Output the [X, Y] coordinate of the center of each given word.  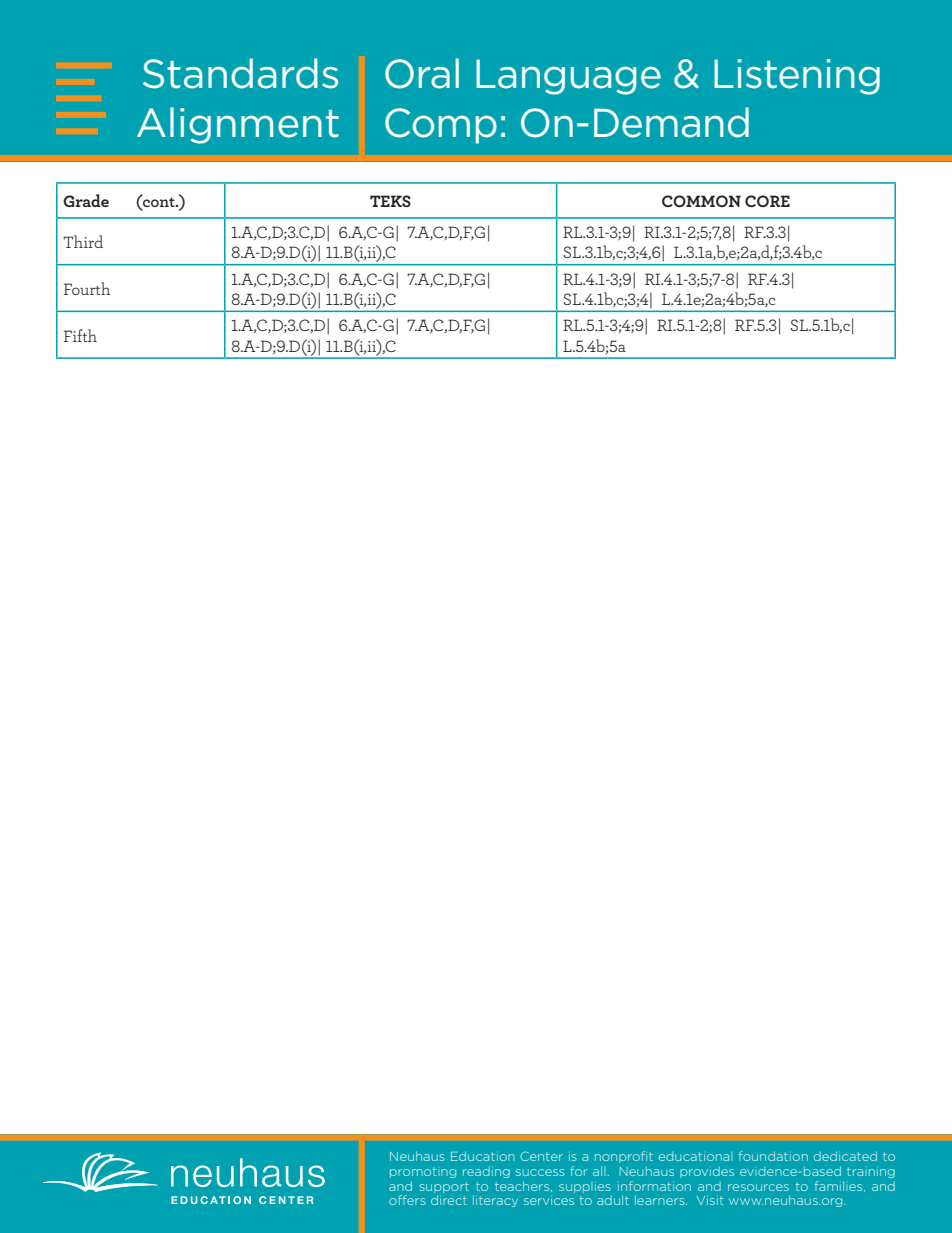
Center [541, 1156]
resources [758, 1187]
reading [486, 1172]
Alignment [238, 125]
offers [407, 1200]
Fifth [80, 335]
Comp [441, 126]
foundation [773, 1156]
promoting [423, 1172]
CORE [767, 201]
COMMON [701, 201]
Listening [797, 77]
